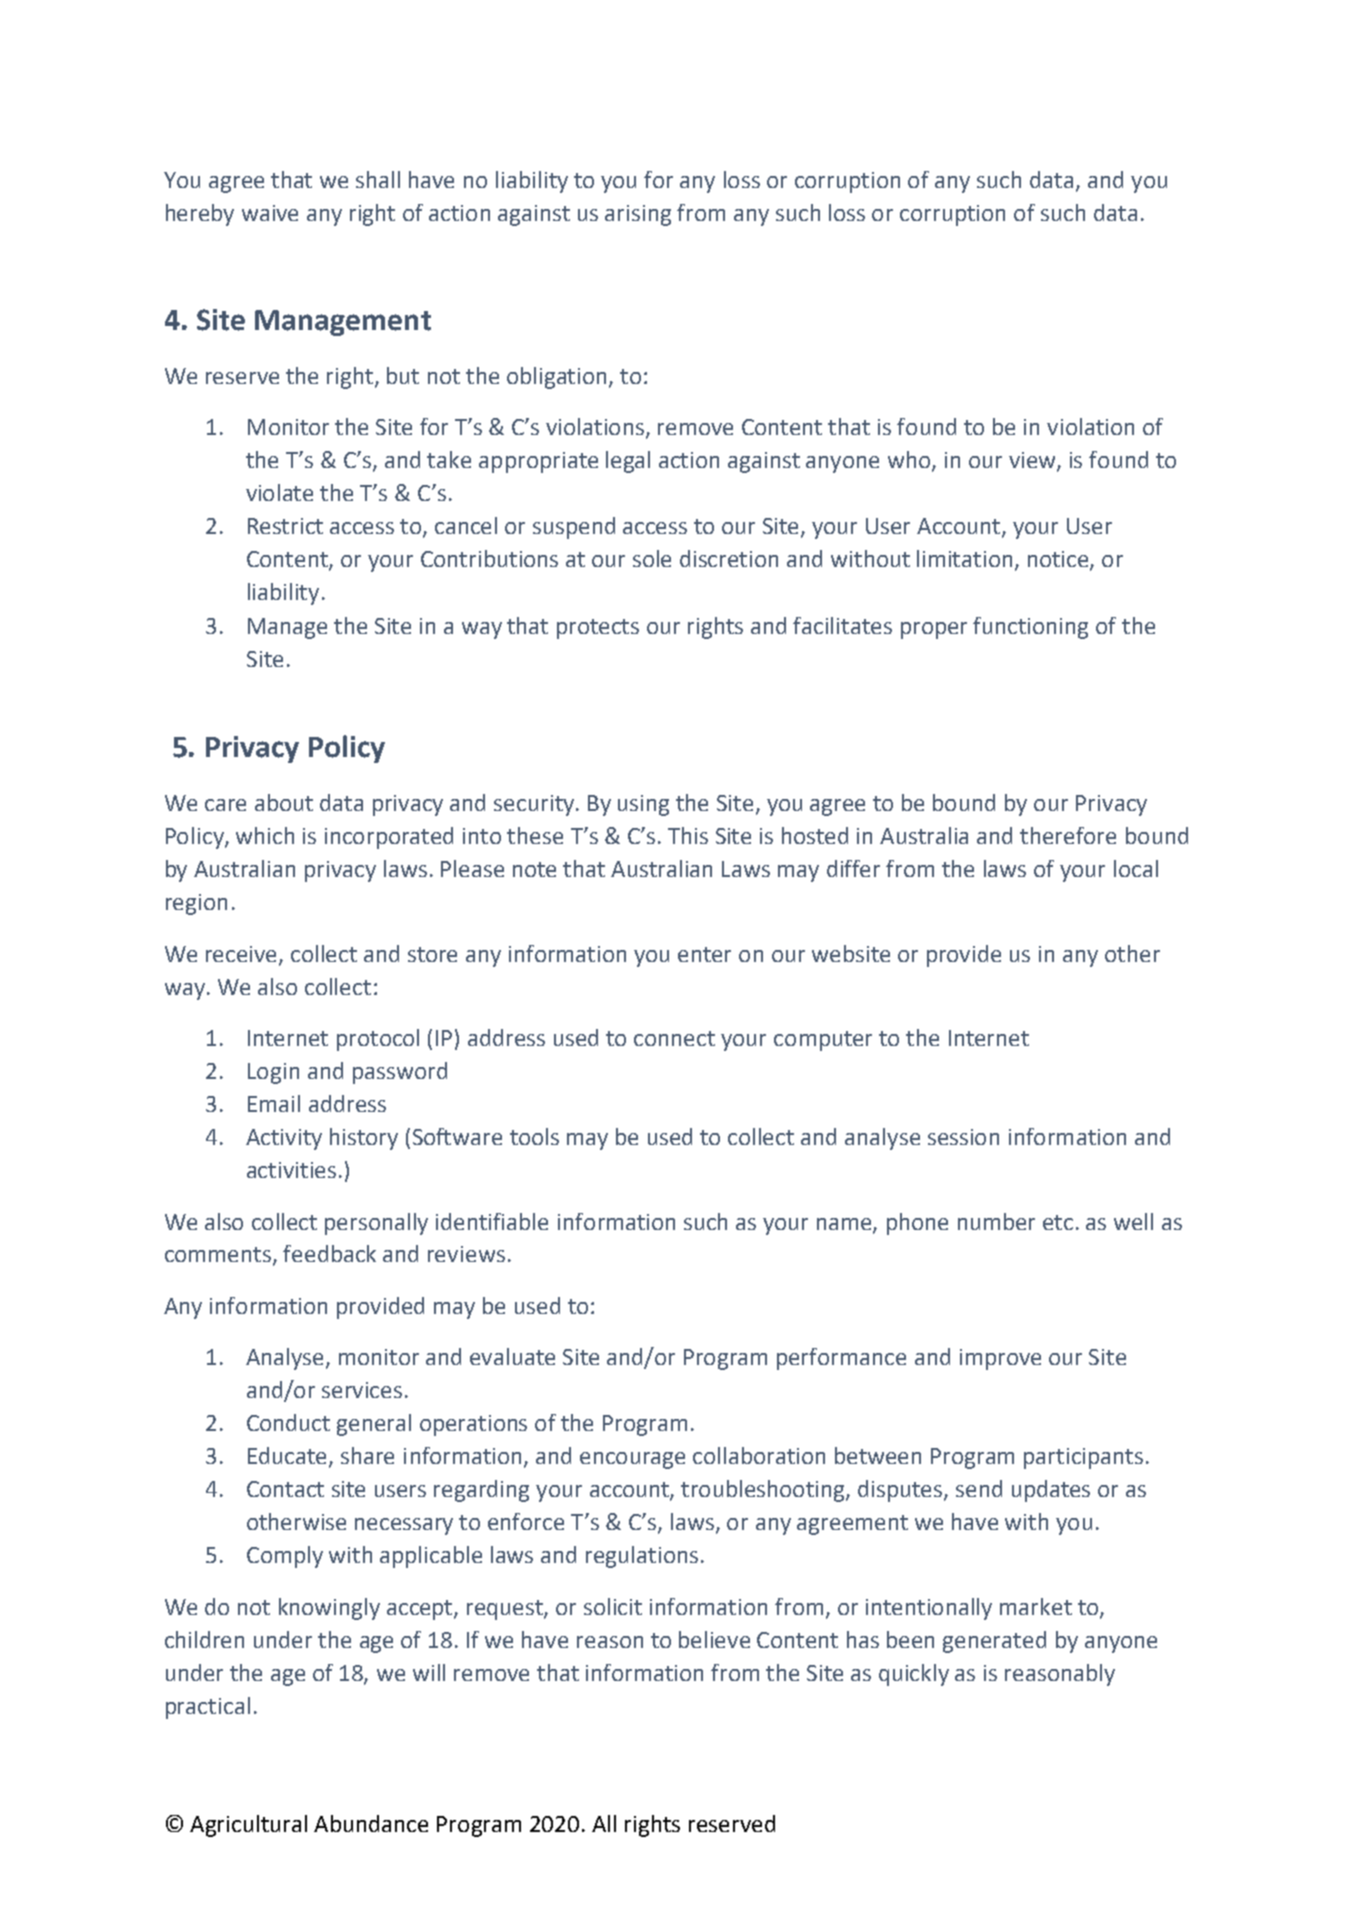 This screenshot has width=1358, height=1920. What do you see at coordinates (963, 1137) in the screenshot?
I see `session` at bounding box center [963, 1137].
